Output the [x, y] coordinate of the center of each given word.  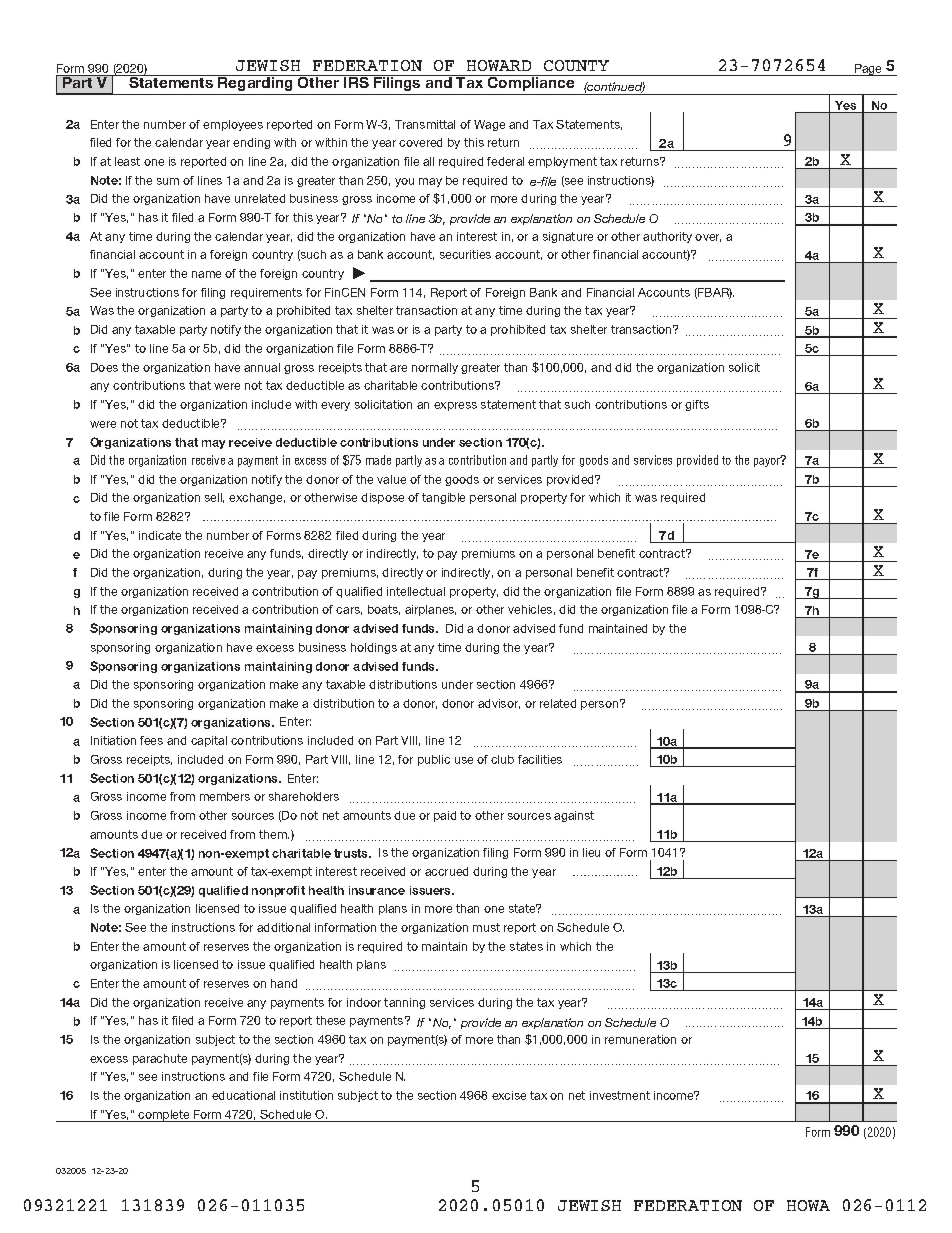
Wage [489, 125]
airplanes [430, 610]
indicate [160, 535]
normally [435, 368]
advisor [499, 704]
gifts [697, 405]
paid [445, 816]
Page [868, 70]
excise [509, 1095]
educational [243, 1095]
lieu [591, 852]
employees [233, 125]
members [225, 796]
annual [262, 367]
